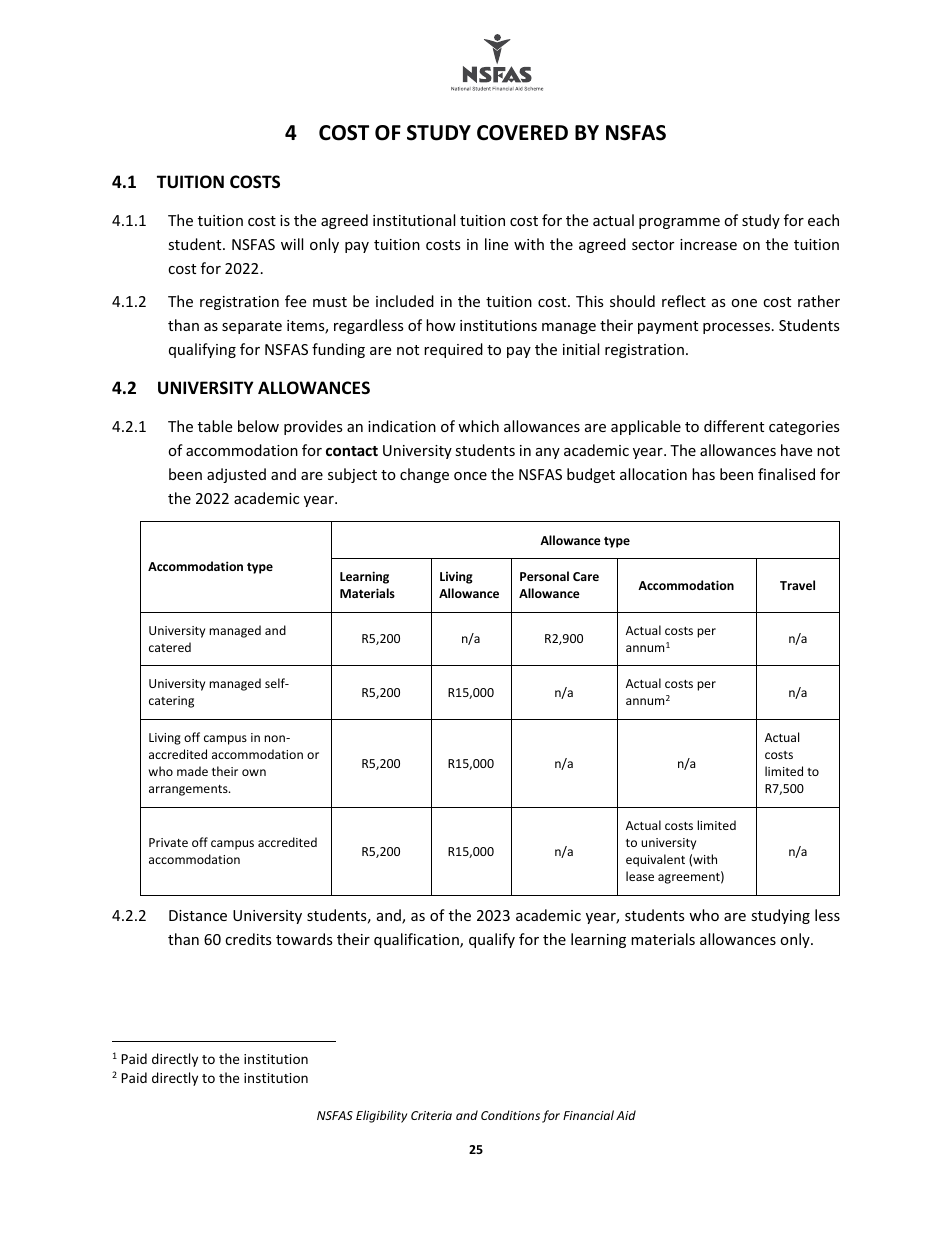 This image has height=1233, width=952. Describe the element at coordinates (381, 1116) in the image. I see `Eligibility` at that location.
